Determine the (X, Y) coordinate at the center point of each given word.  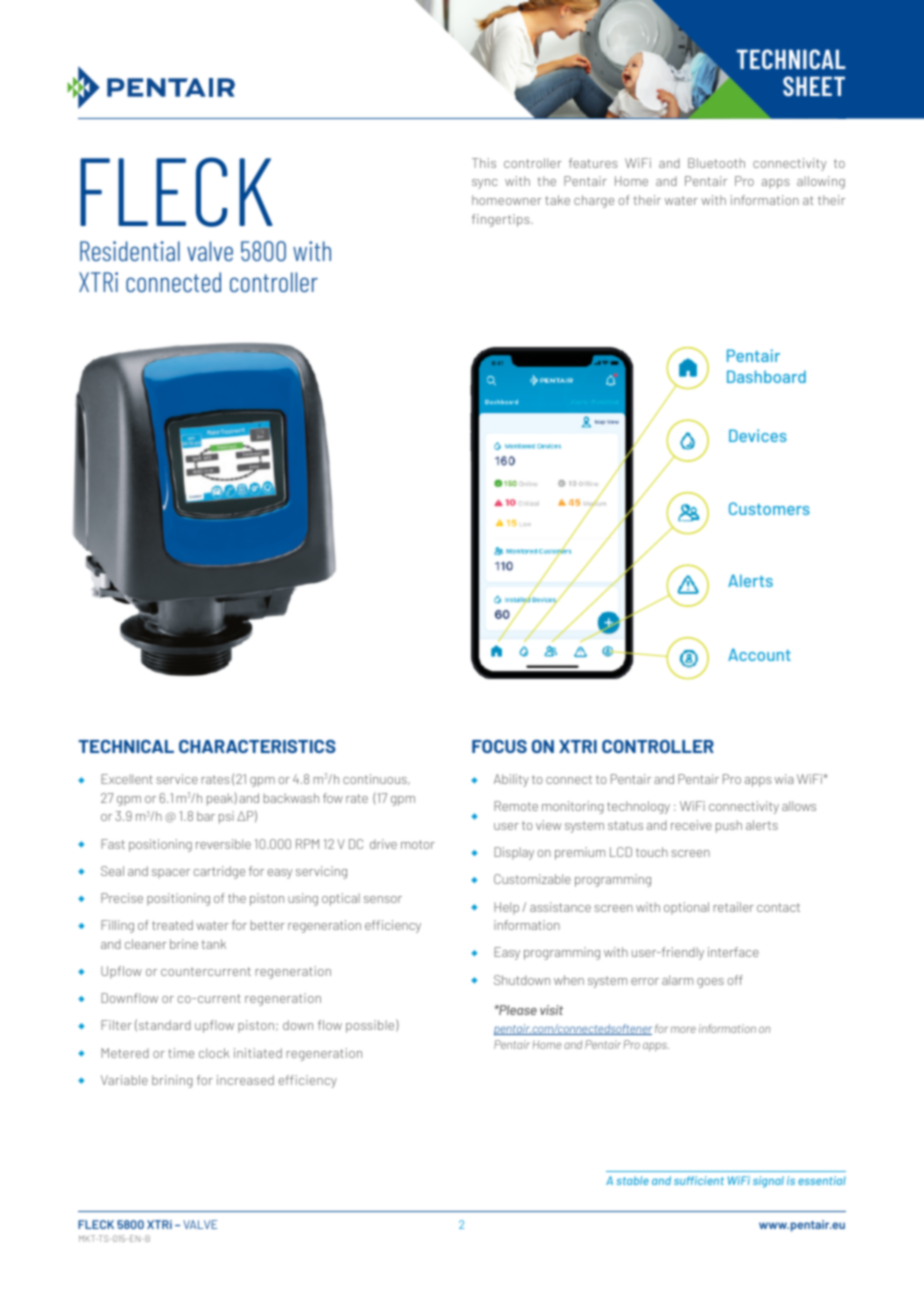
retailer (734, 907)
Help (506, 908)
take (557, 200)
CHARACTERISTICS (257, 746)
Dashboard (766, 376)
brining (172, 1081)
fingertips (502, 220)
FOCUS (499, 746)
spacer (171, 874)
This (484, 163)
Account (759, 654)
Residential (130, 251)
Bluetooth (716, 163)
